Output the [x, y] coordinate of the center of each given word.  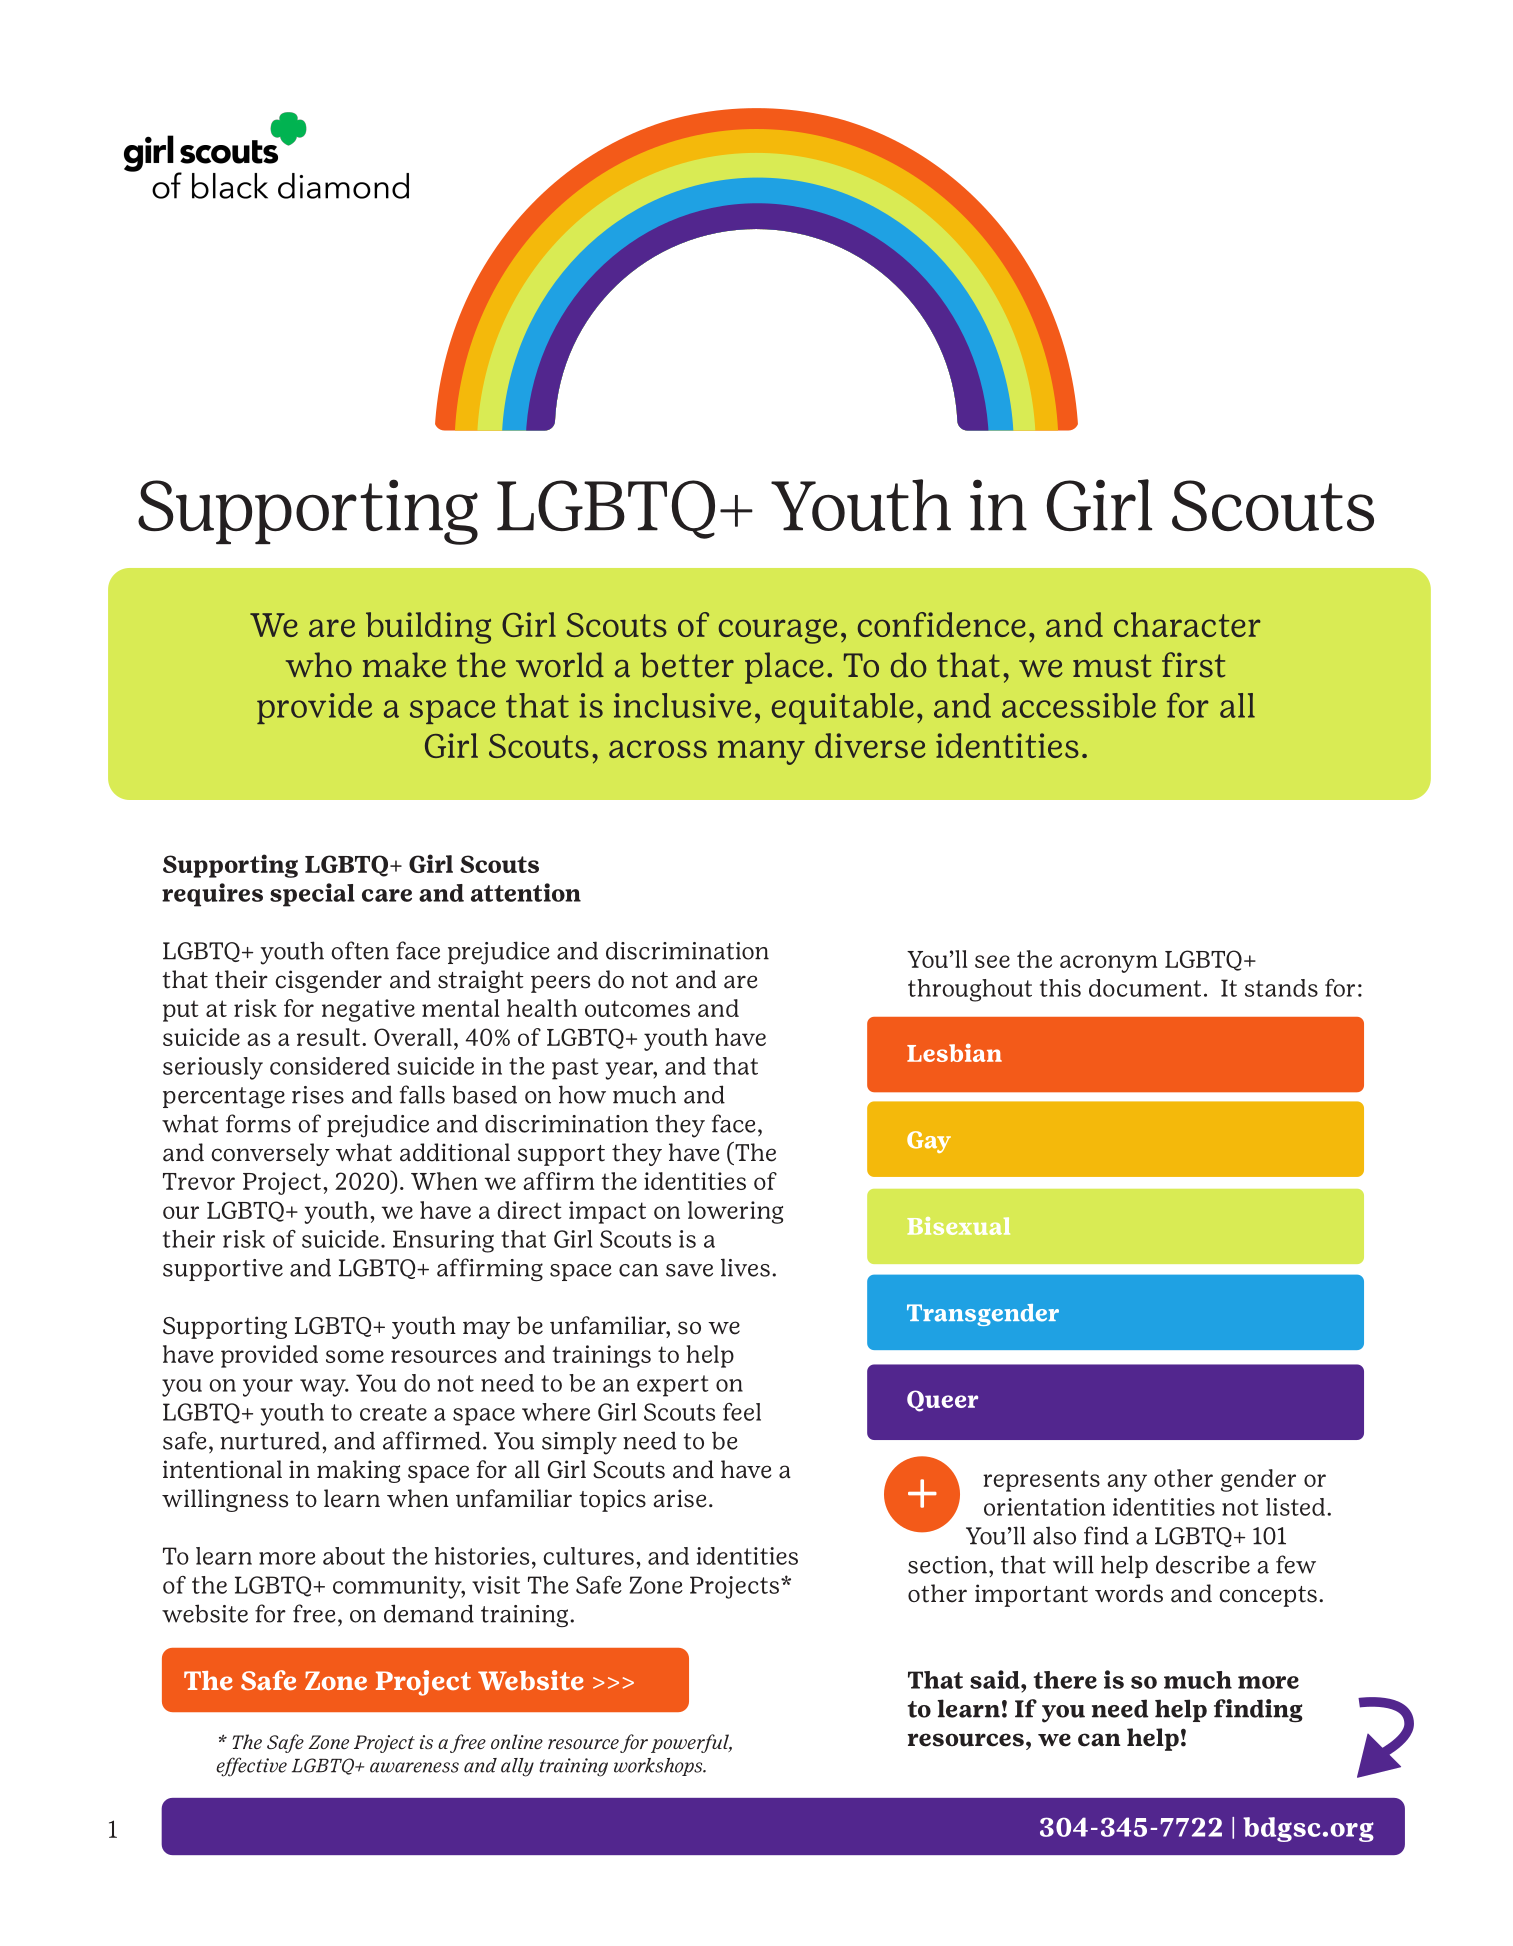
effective [251, 1767]
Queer [942, 1401]
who [319, 665]
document [1145, 988]
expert [672, 1386]
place [784, 668]
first [1193, 665]
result [328, 1037]
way [324, 1388]
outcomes [637, 1008]
